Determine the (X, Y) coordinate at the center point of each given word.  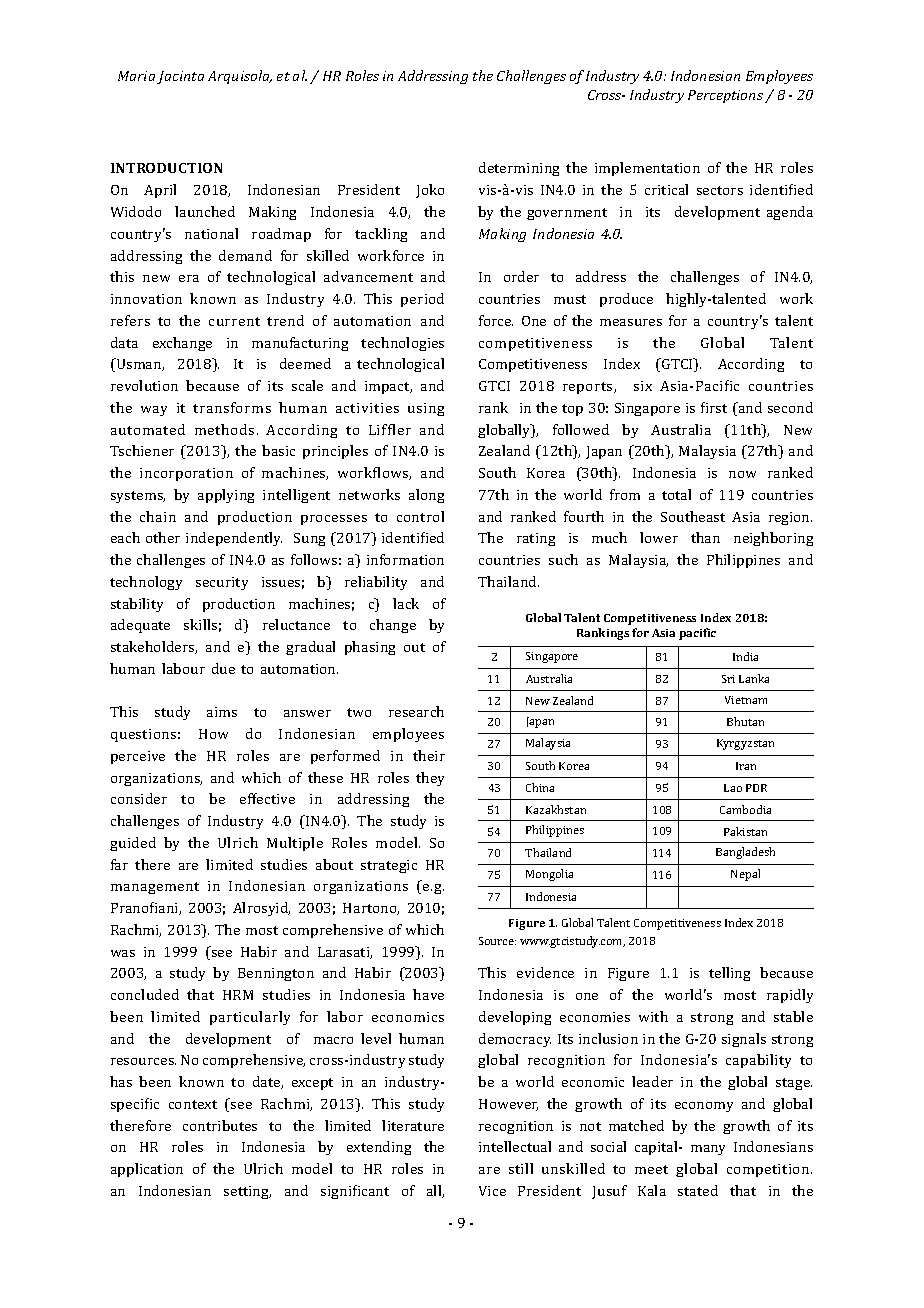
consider (139, 798)
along (426, 496)
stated (698, 1190)
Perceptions (727, 96)
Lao (733, 788)
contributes (220, 1125)
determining (519, 169)
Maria (136, 76)
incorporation (186, 474)
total (676, 494)
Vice (492, 1191)
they (430, 779)
